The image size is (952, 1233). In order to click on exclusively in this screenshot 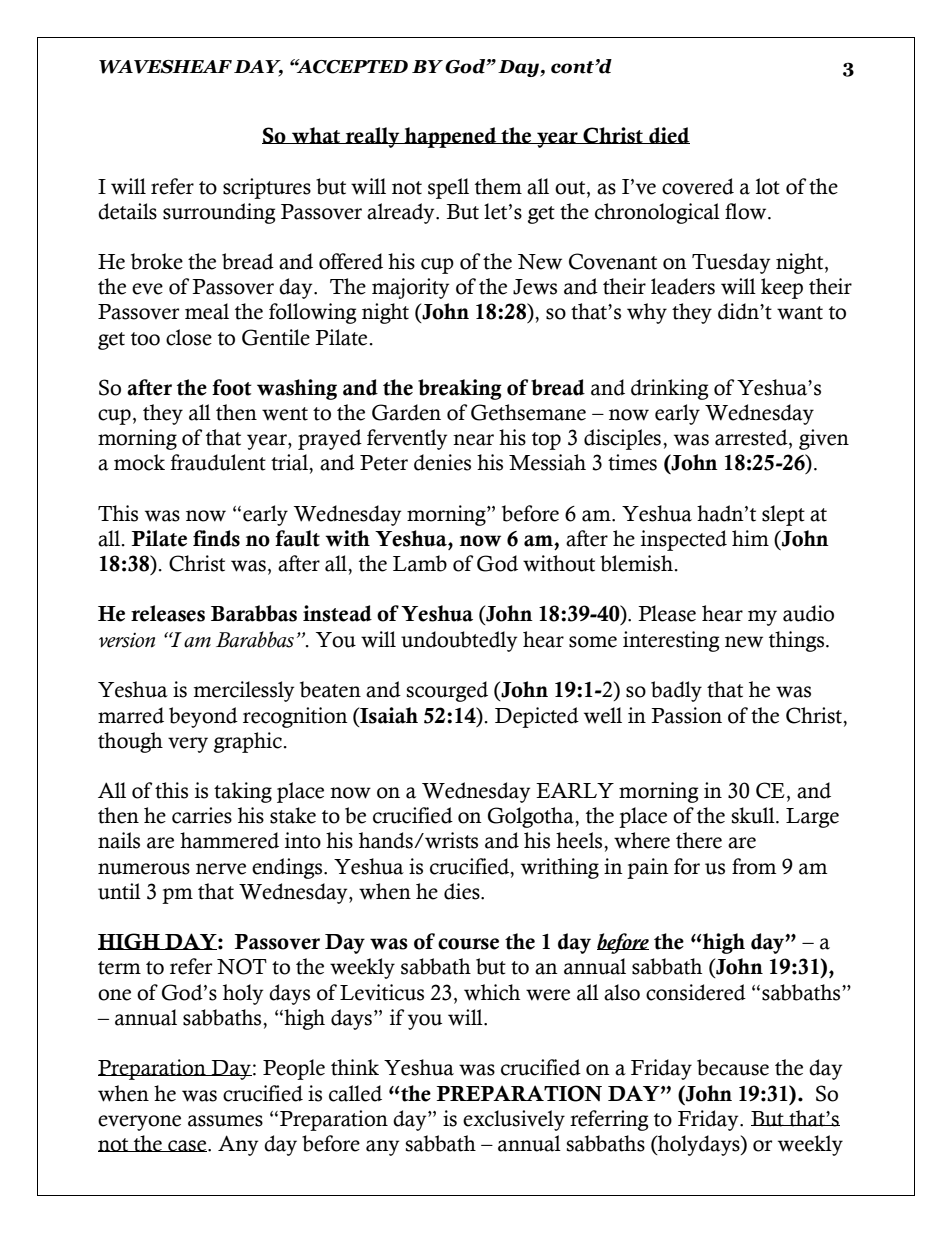, I will do `click(514, 1120)`.
